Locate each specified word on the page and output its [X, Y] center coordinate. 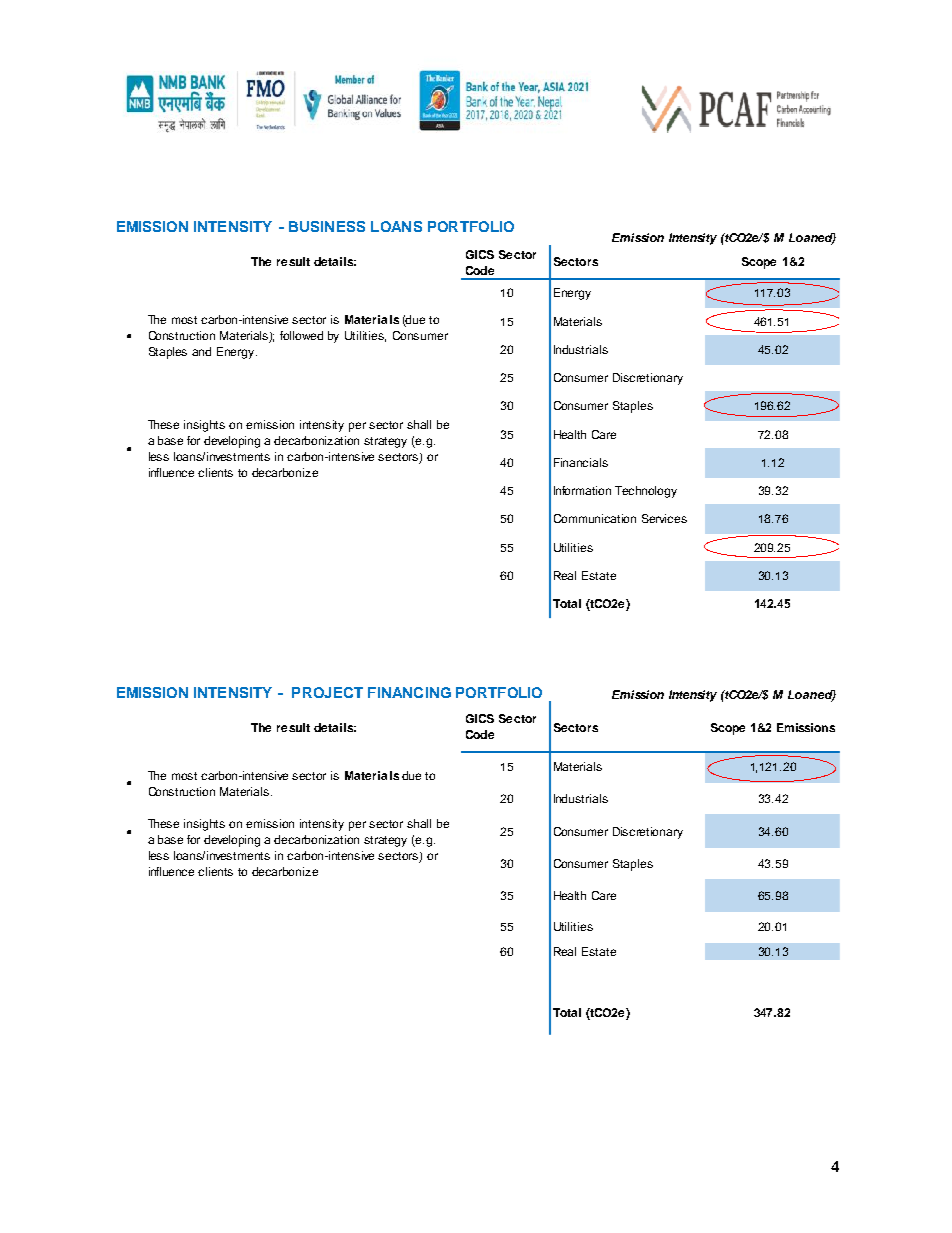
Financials [581, 462]
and [201, 351]
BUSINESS [327, 226]
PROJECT [327, 692]
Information [582, 490]
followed [301, 335]
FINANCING [409, 692]
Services [664, 518]
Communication [595, 518]
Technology [646, 492]
